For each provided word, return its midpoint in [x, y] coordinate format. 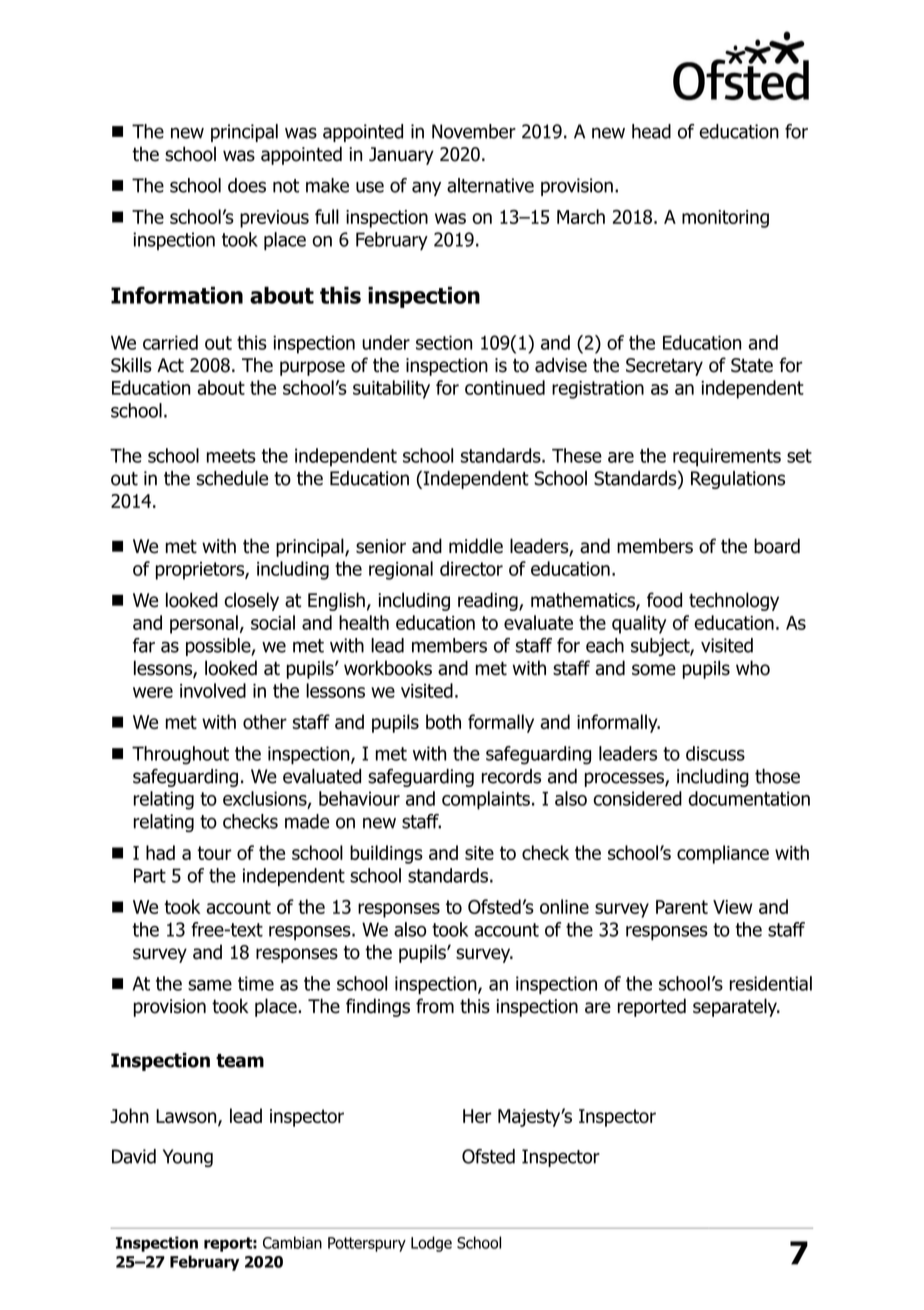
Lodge [431, 1244]
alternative [490, 185]
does [247, 185]
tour [214, 853]
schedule [232, 478]
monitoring [725, 219]
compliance [723, 854]
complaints [486, 800]
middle [476, 546]
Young [188, 1158]
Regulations [738, 480]
